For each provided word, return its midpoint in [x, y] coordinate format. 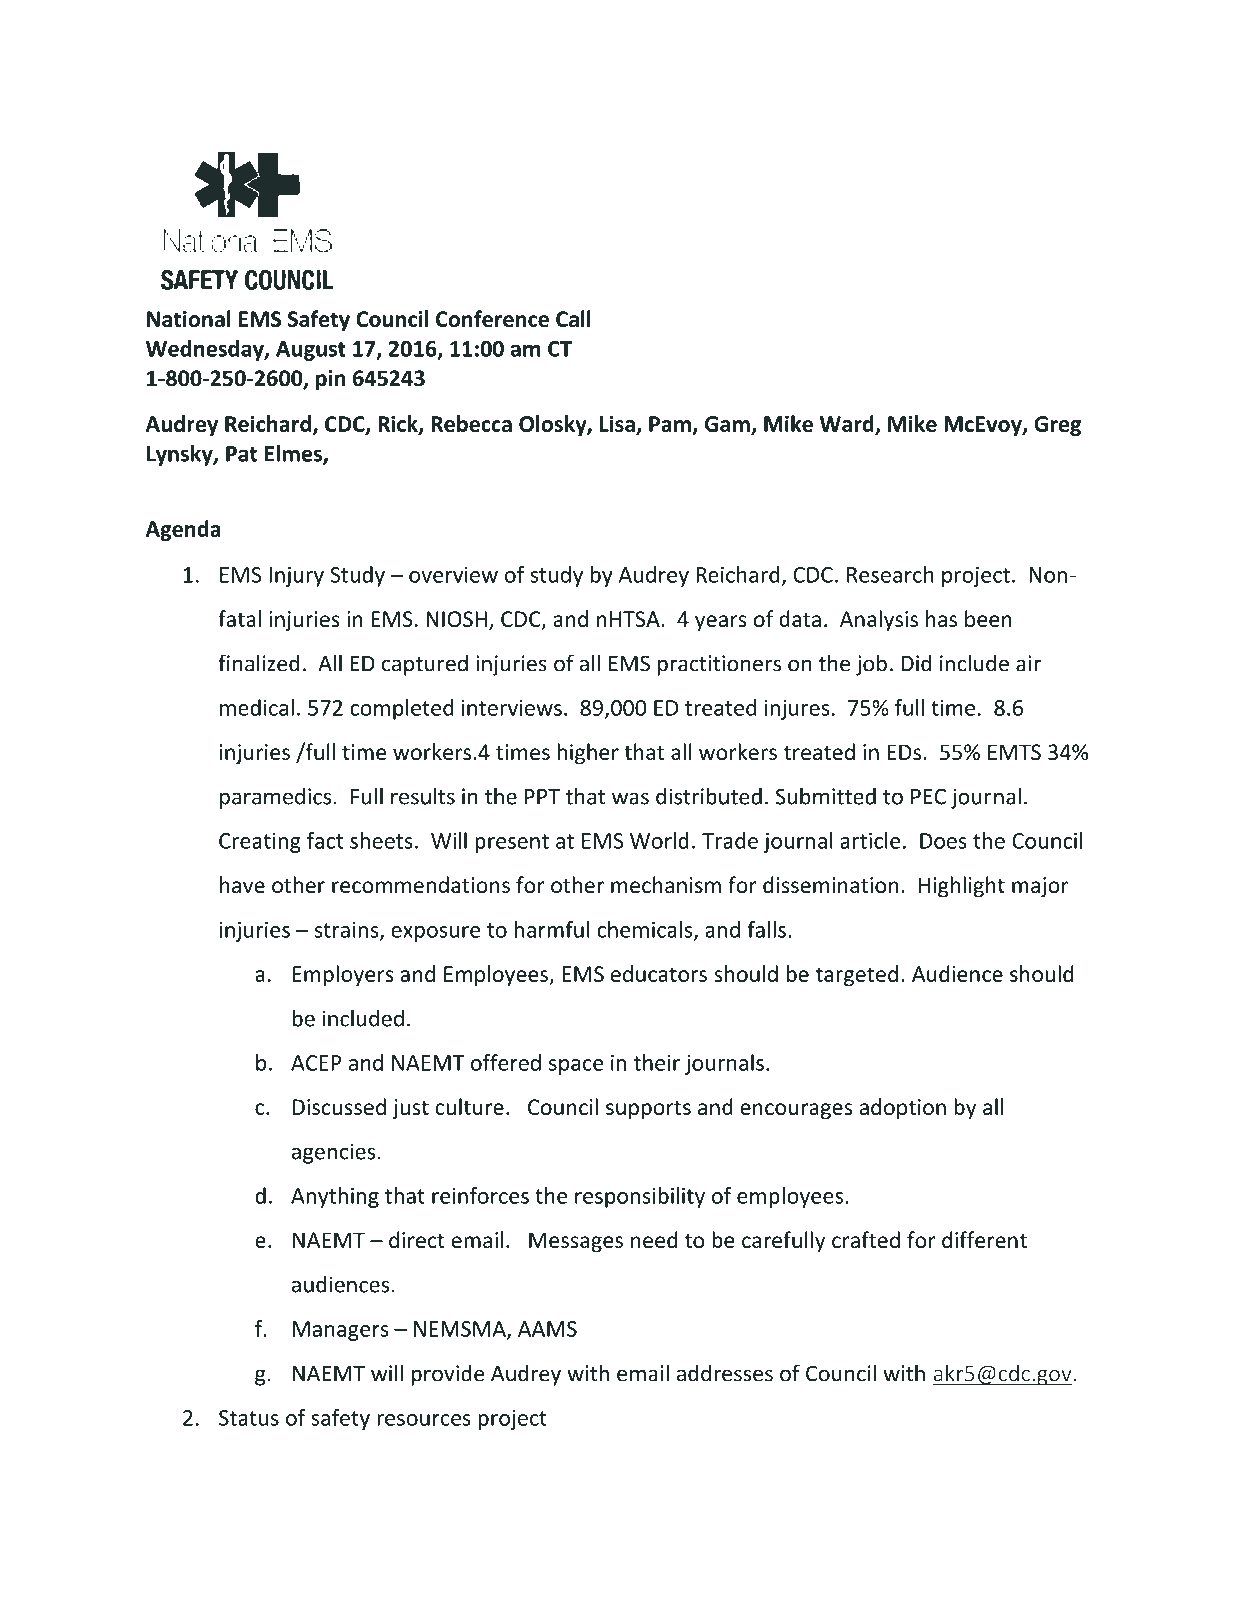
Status [249, 1418]
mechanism [666, 884]
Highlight [962, 887]
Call [573, 318]
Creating [260, 843]
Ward [848, 424]
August [311, 351]
